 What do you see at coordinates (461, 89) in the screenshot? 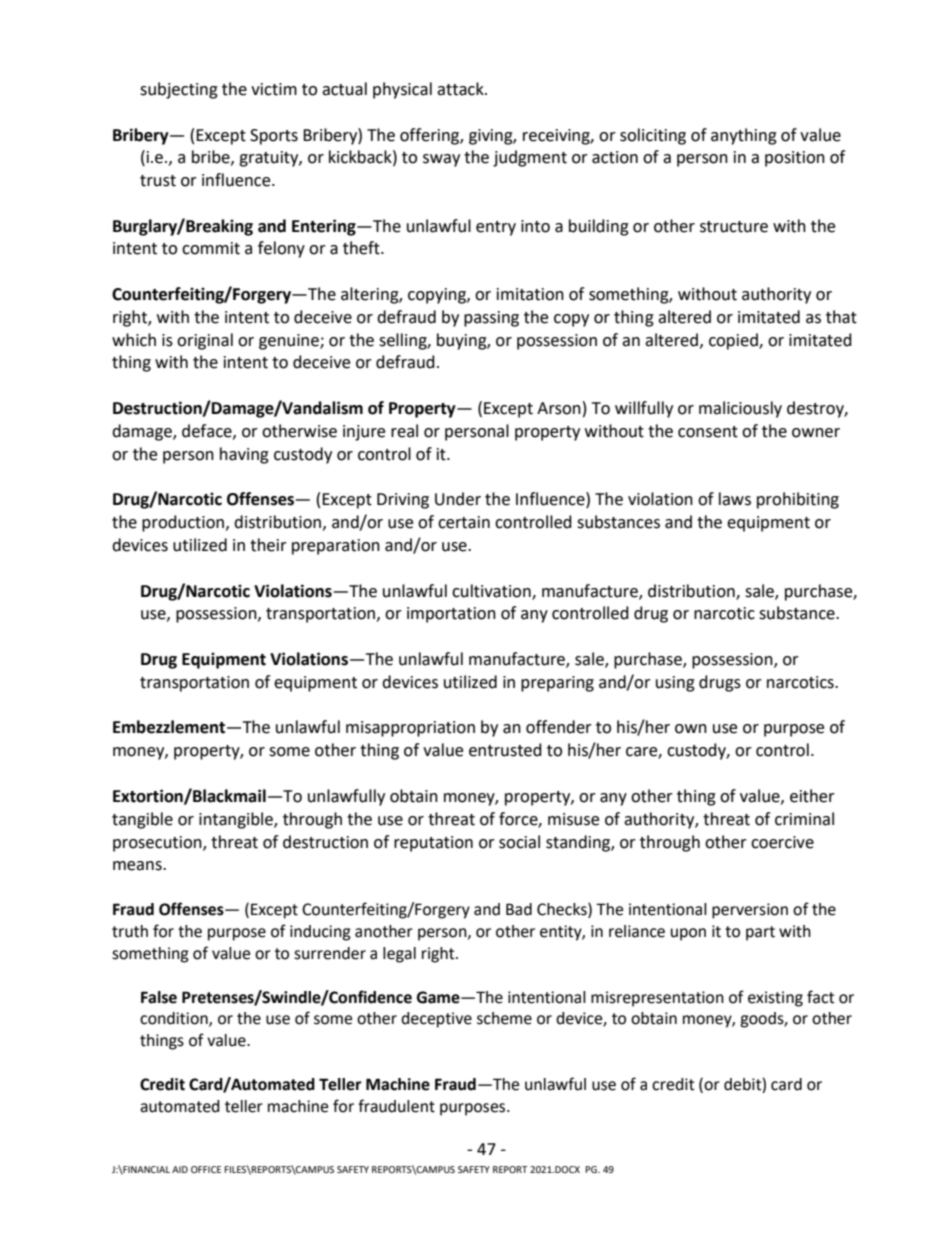
I see `attack` at bounding box center [461, 89].
